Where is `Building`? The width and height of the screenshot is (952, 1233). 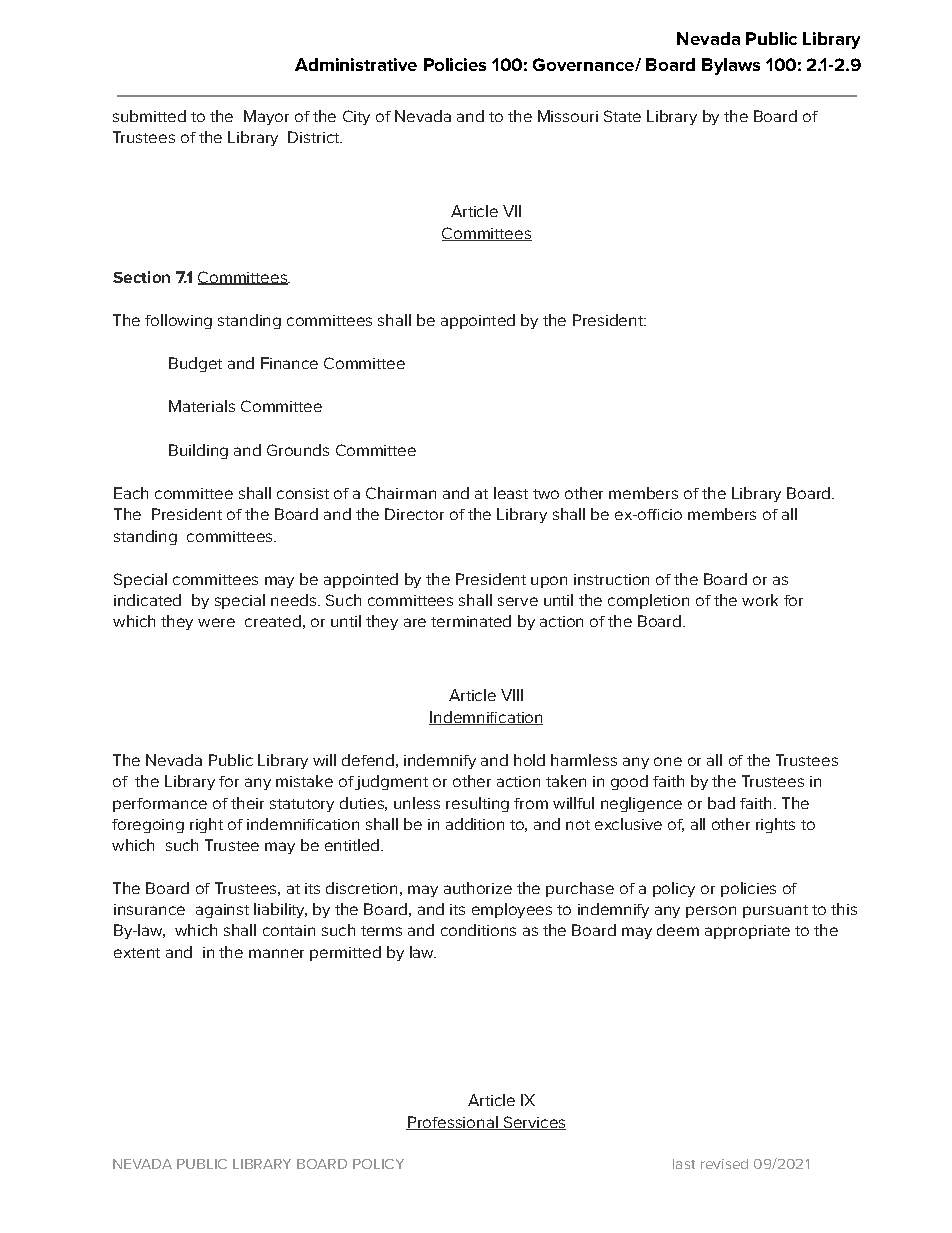 Building is located at coordinates (198, 451).
